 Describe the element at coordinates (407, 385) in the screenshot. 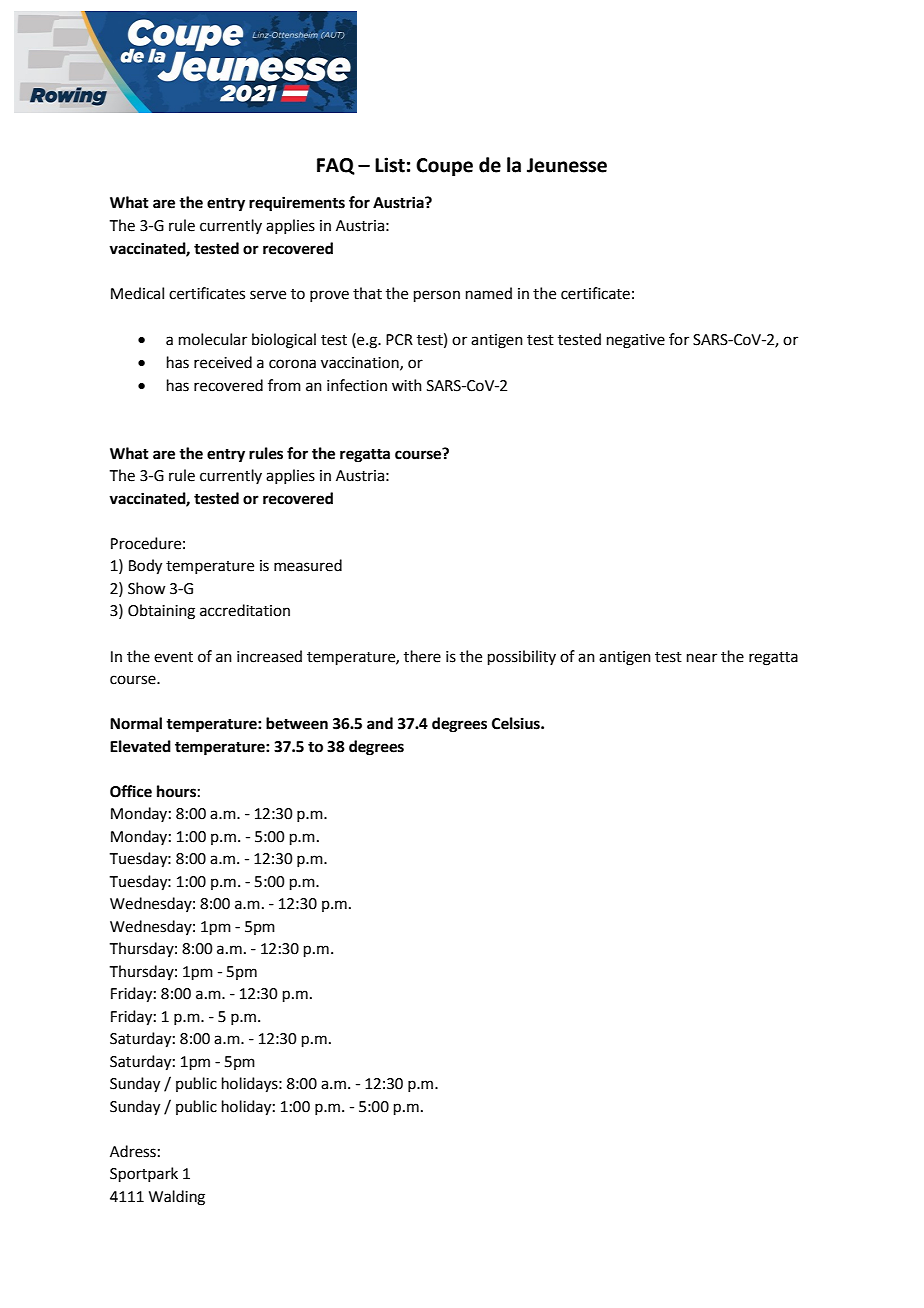

I see `with` at that location.
